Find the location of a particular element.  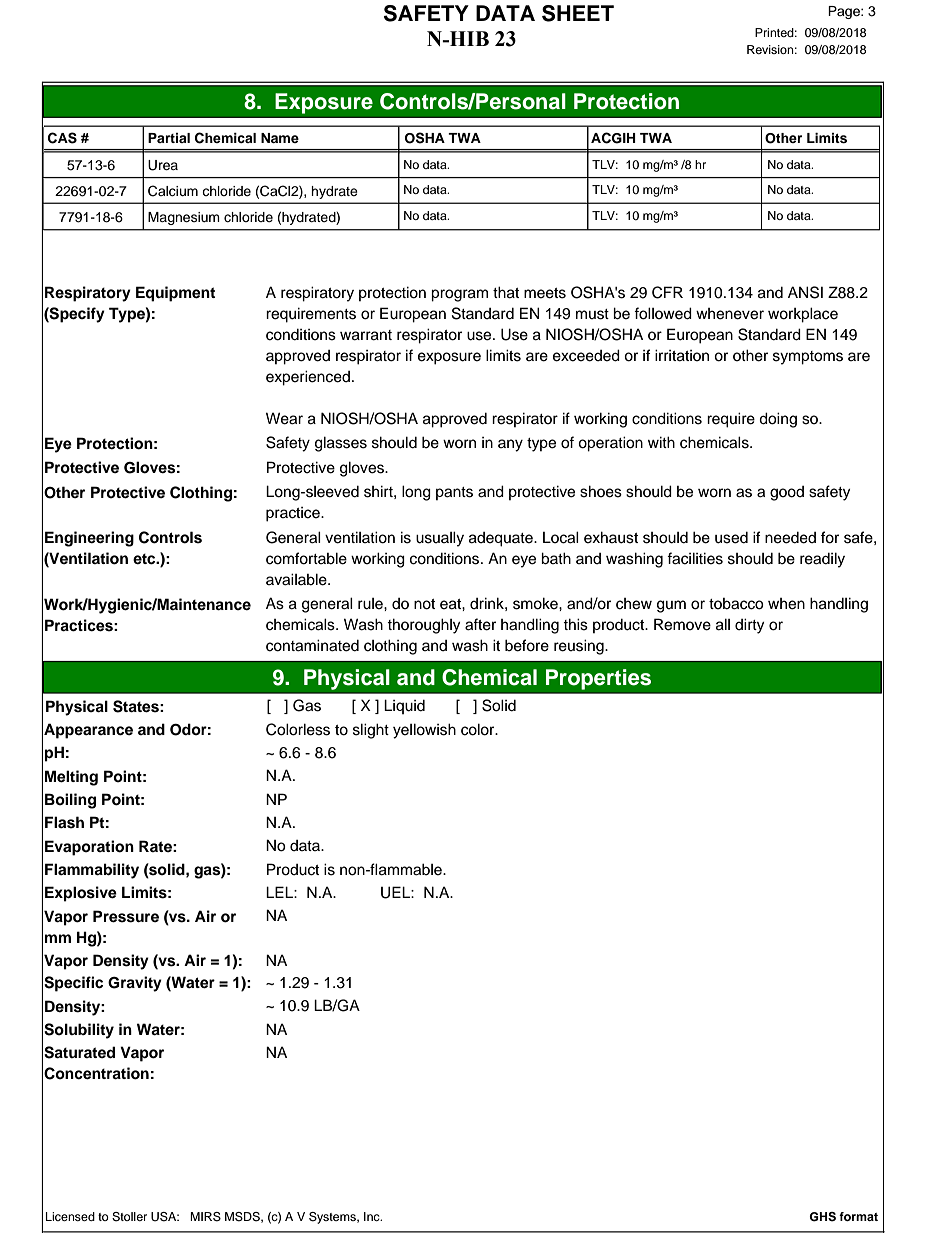

ANSI is located at coordinates (805, 292).
